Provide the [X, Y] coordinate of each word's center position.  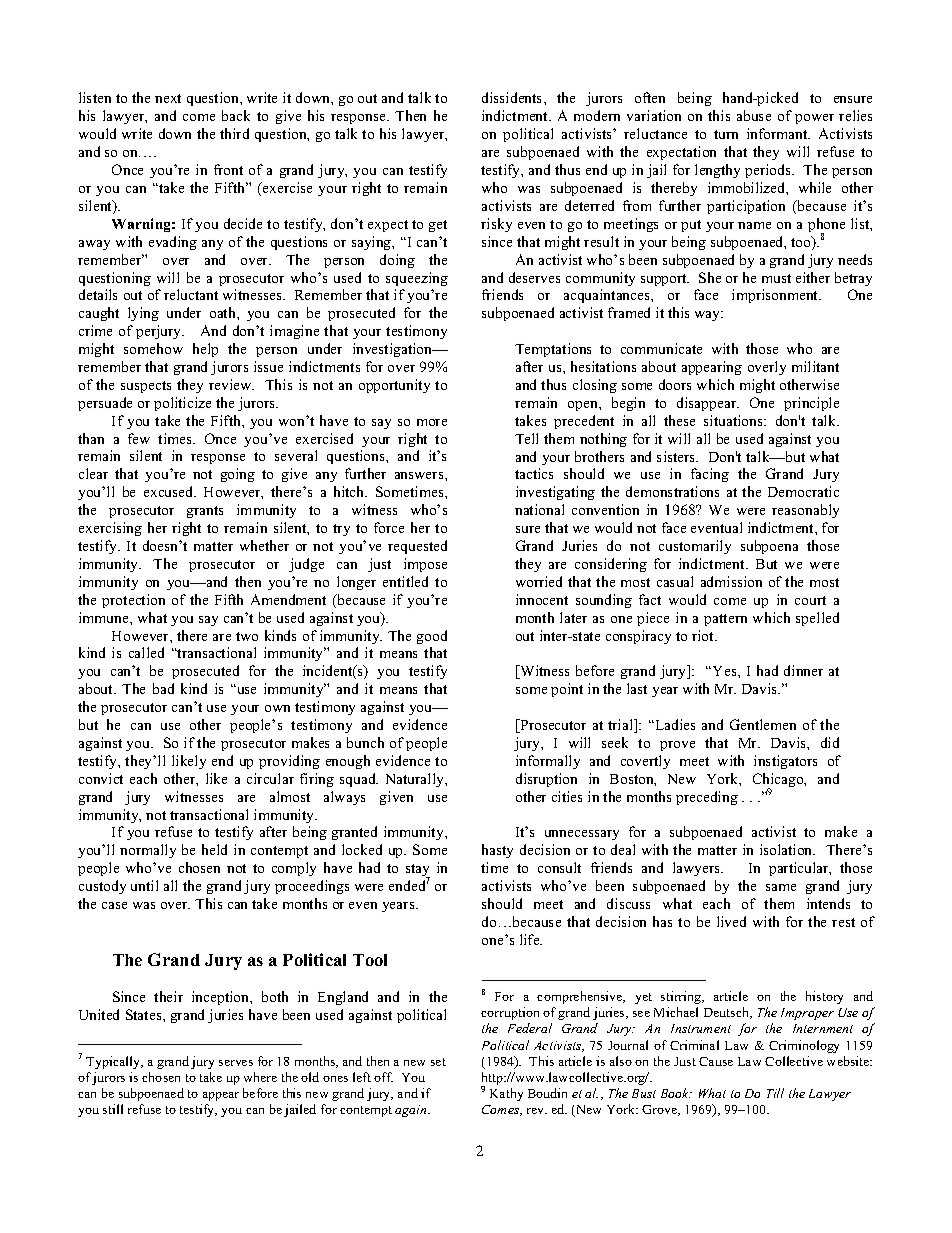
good [432, 637]
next [168, 98]
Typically [114, 1062]
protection [133, 601]
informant [778, 133]
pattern [725, 620]
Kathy [506, 1094]
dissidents [513, 97]
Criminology [804, 1046]
